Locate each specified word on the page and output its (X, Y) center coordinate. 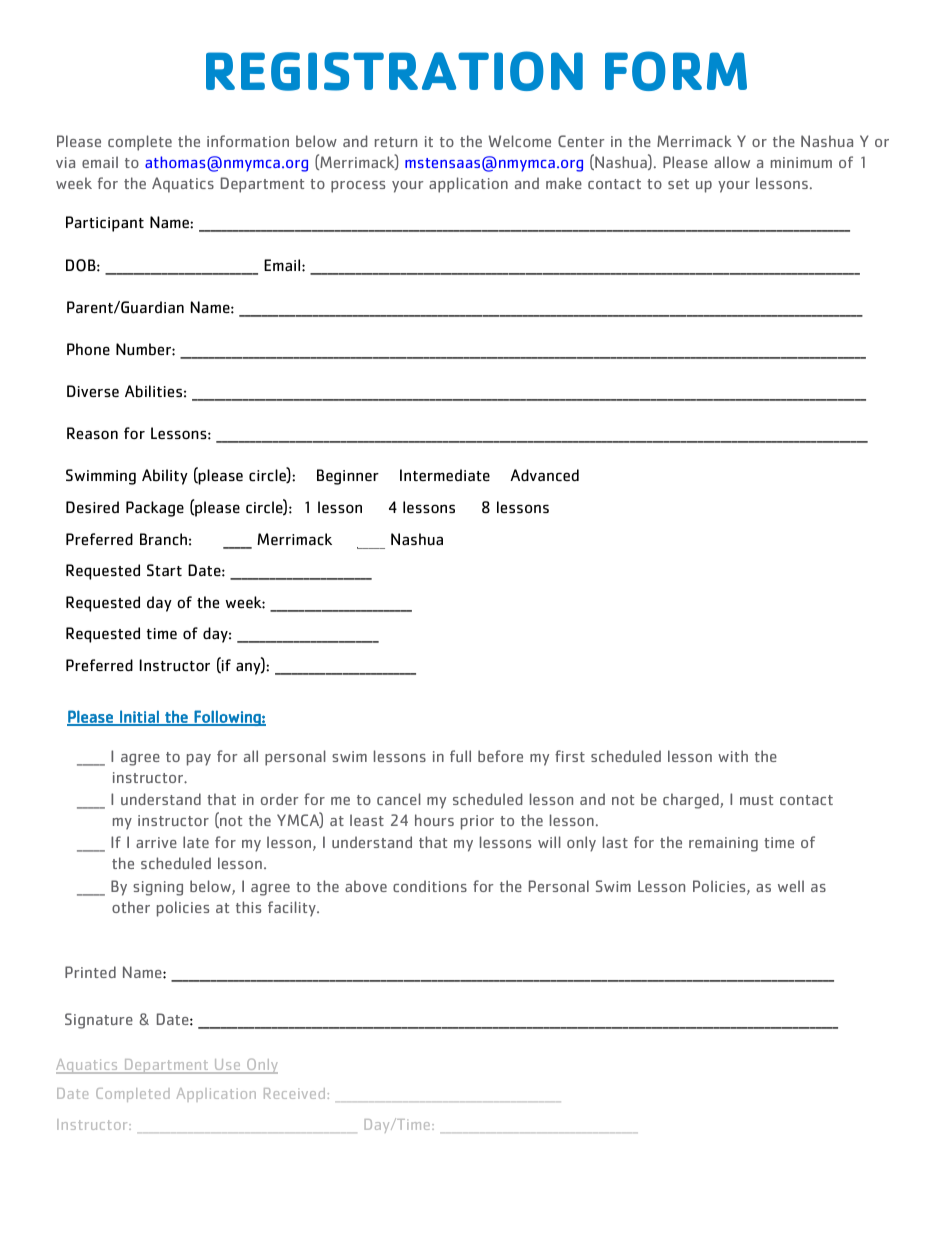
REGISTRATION (394, 71)
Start (164, 570)
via (65, 162)
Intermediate (445, 475)
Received (294, 1093)
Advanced (544, 475)
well (791, 886)
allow (732, 162)
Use (227, 1066)
